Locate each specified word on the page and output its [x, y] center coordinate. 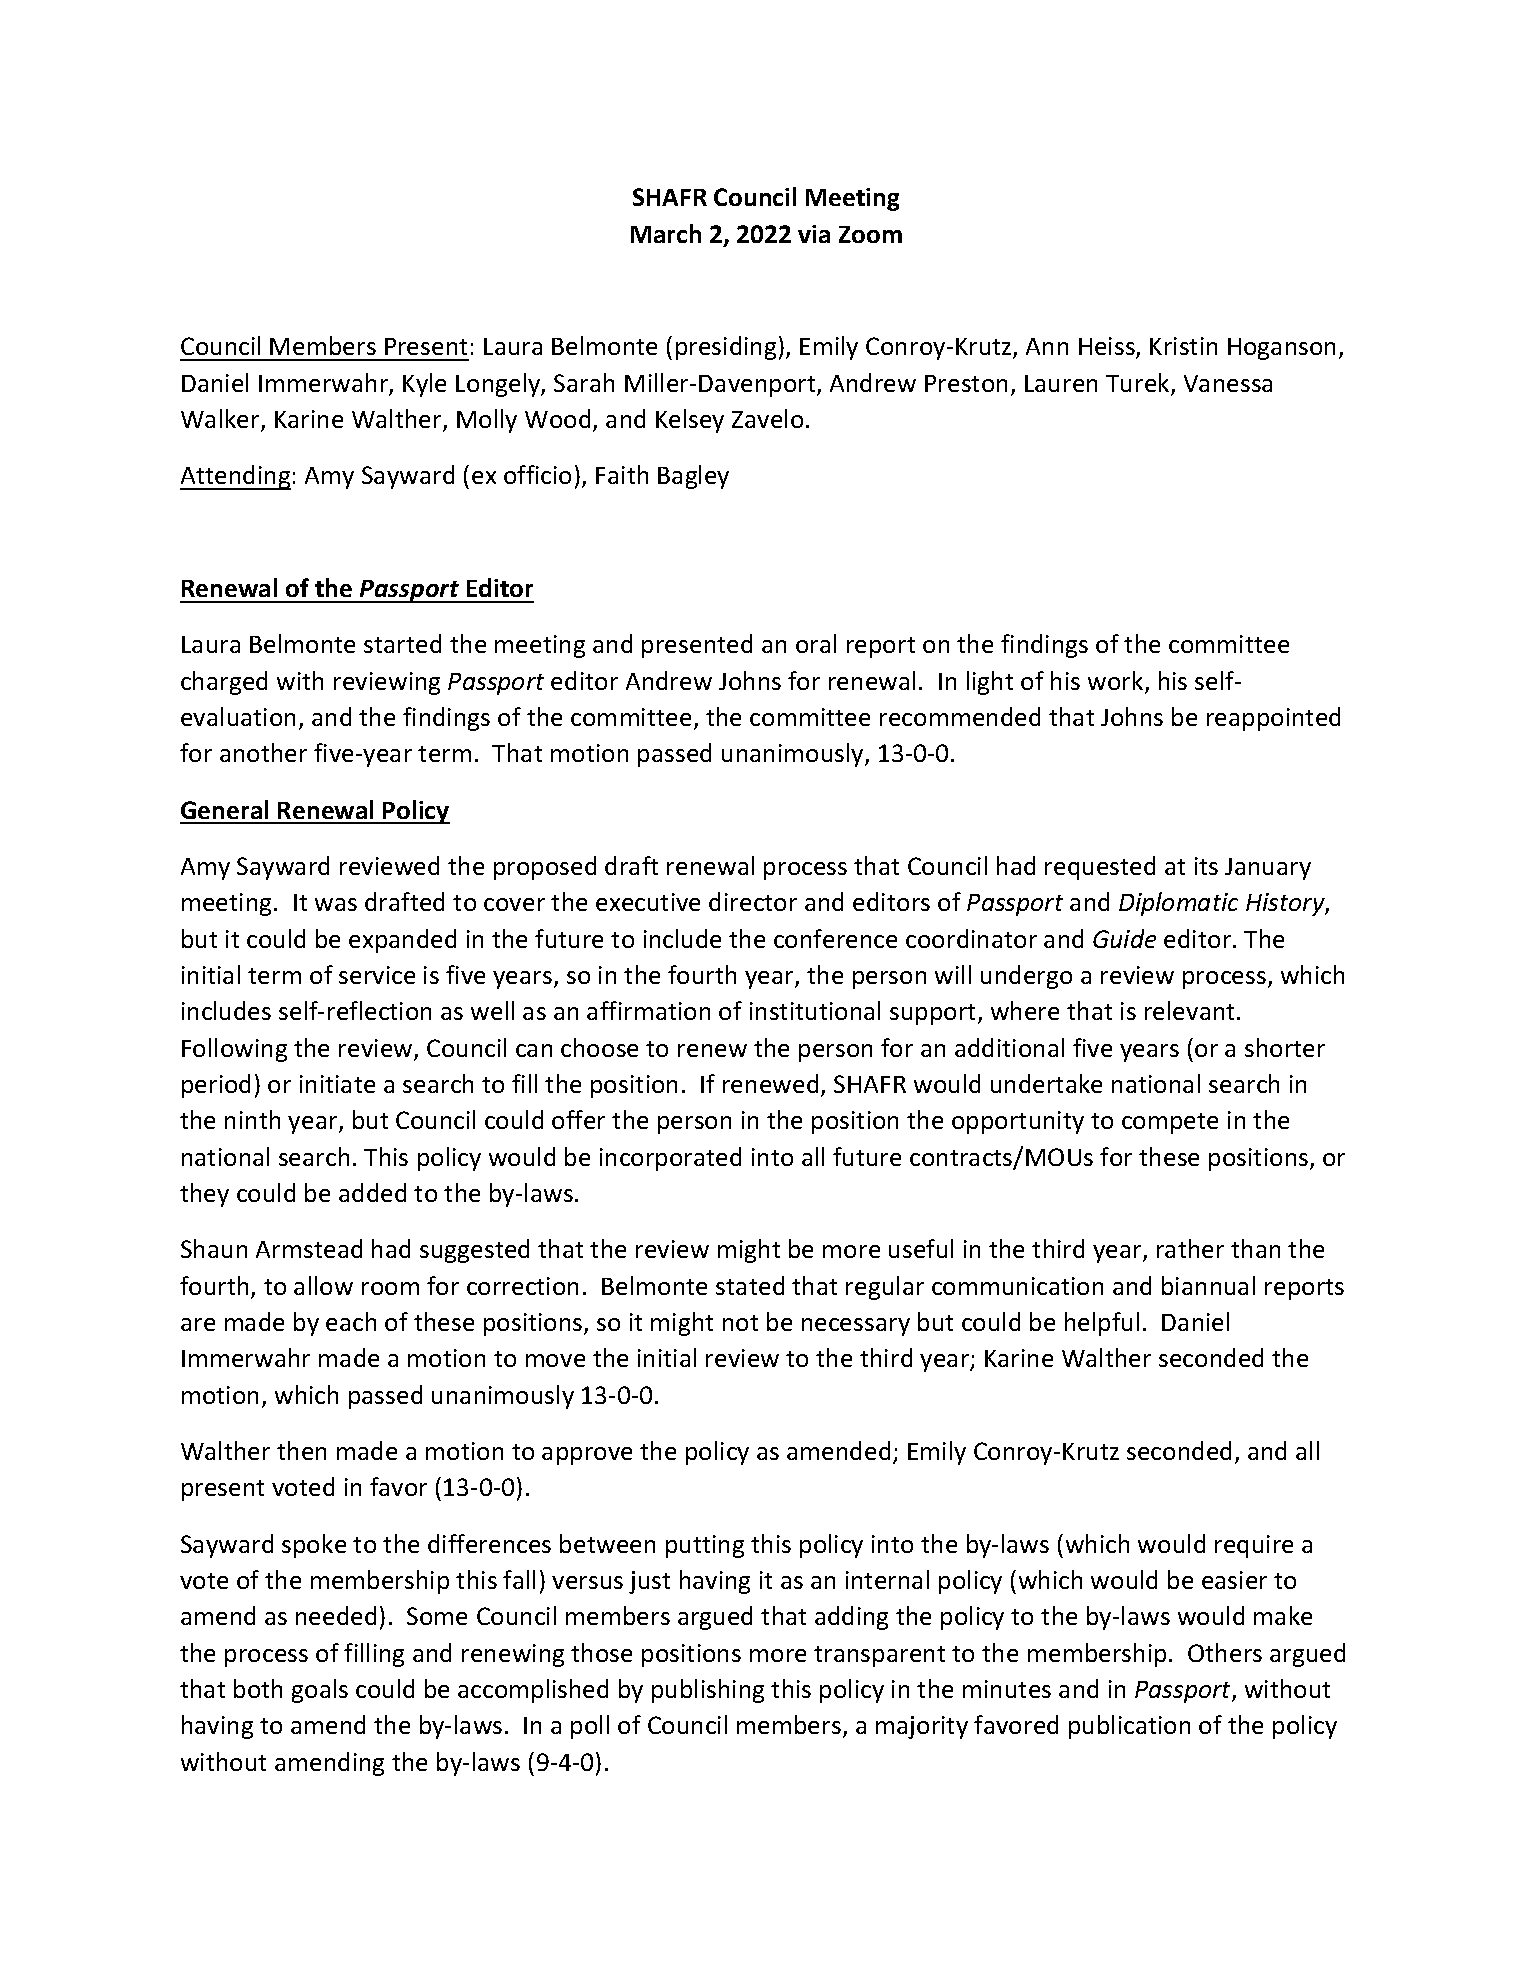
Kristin [1183, 346]
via [814, 234]
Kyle [424, 385]
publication [1129, 1727]
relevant [1191, 1010]
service [377, 975]
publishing [708, 1691]
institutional [815, 1010]
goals [320, 1691]
